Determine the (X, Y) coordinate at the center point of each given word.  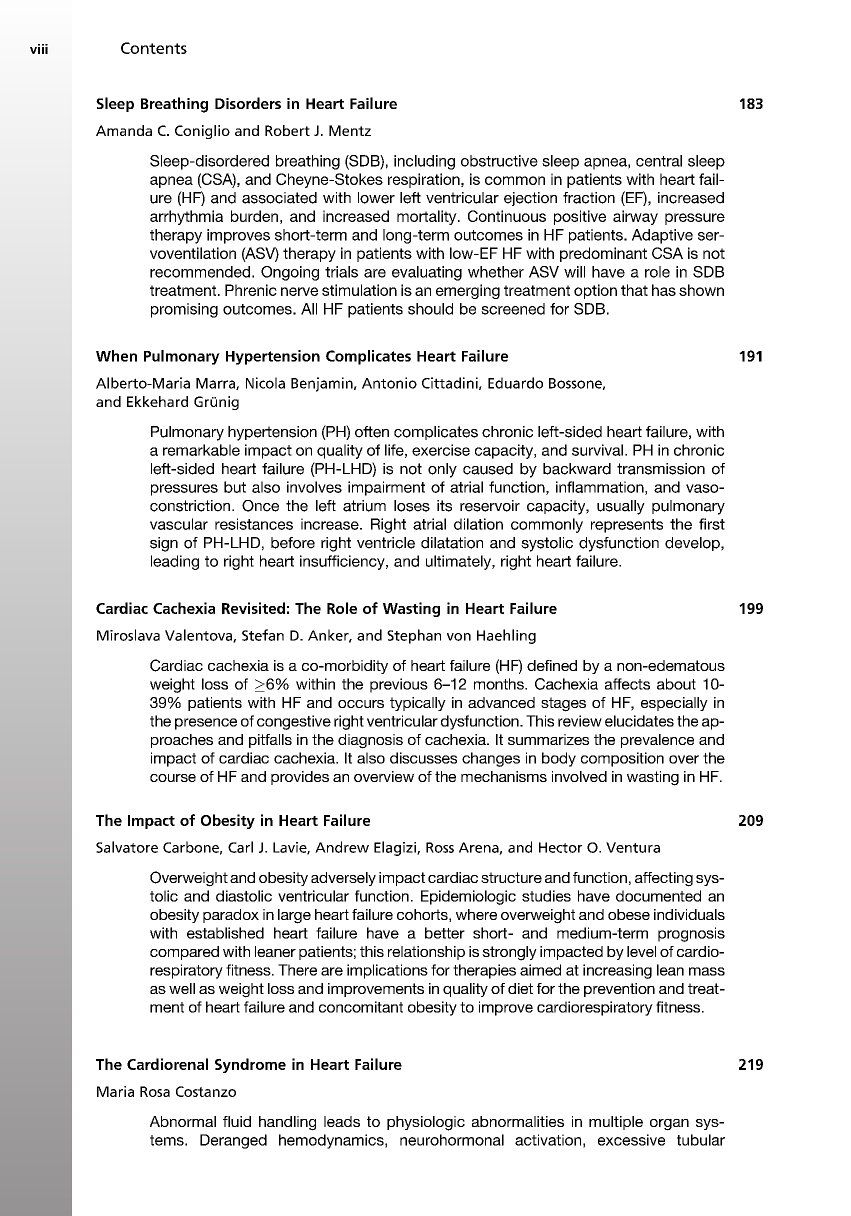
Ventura (633, 847)
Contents (154, 48)
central (659, 161)
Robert (287, 130)
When (116, 356)
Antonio (389, 383)
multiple (616, 1123)
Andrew (342, 847)
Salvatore (127, 847)
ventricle (386, 543)
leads (342, 1121)
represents (627, 526)
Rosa (155, 1091)
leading (175, 562)
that (634, 290)
